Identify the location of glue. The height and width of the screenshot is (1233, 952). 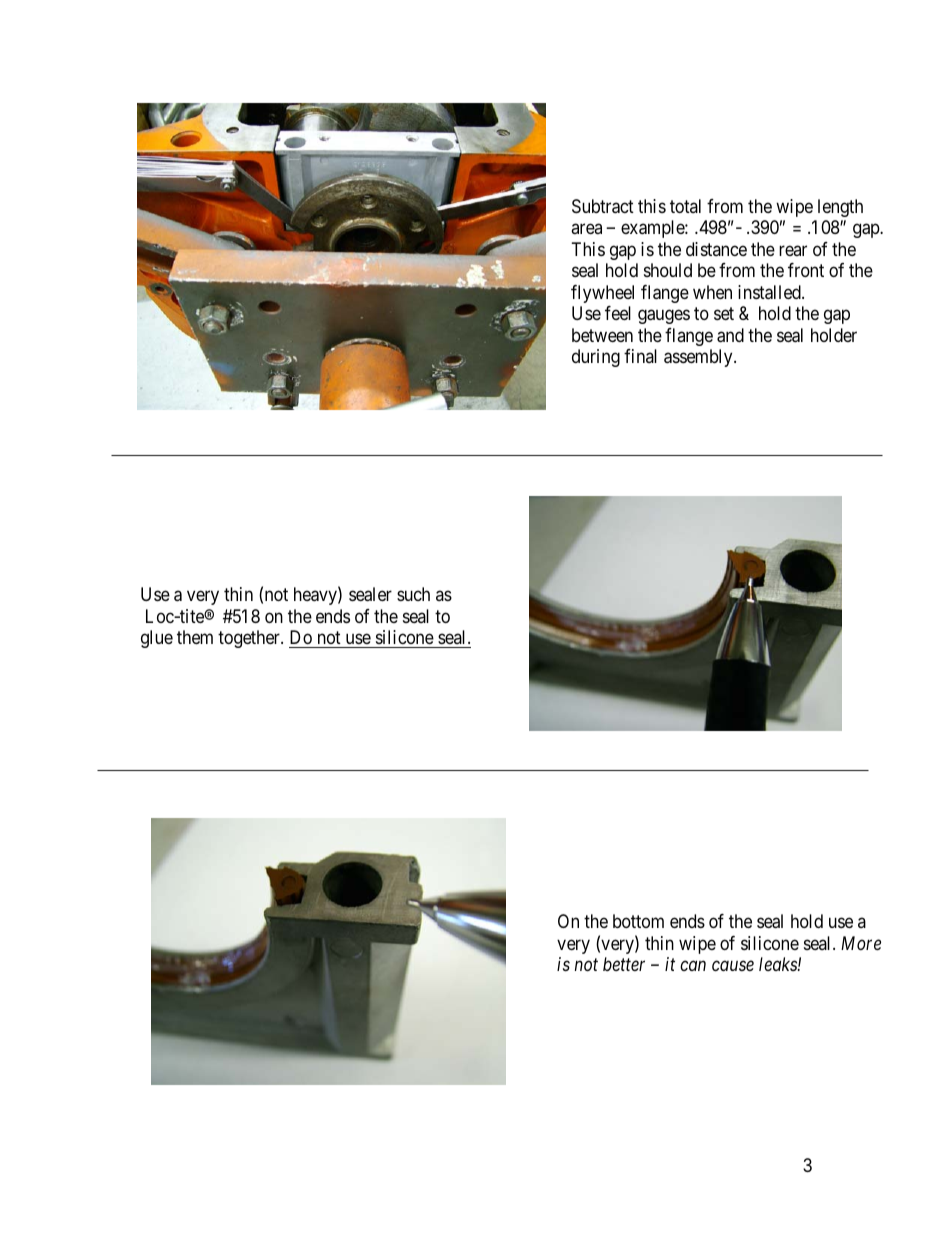
(157, 639).
